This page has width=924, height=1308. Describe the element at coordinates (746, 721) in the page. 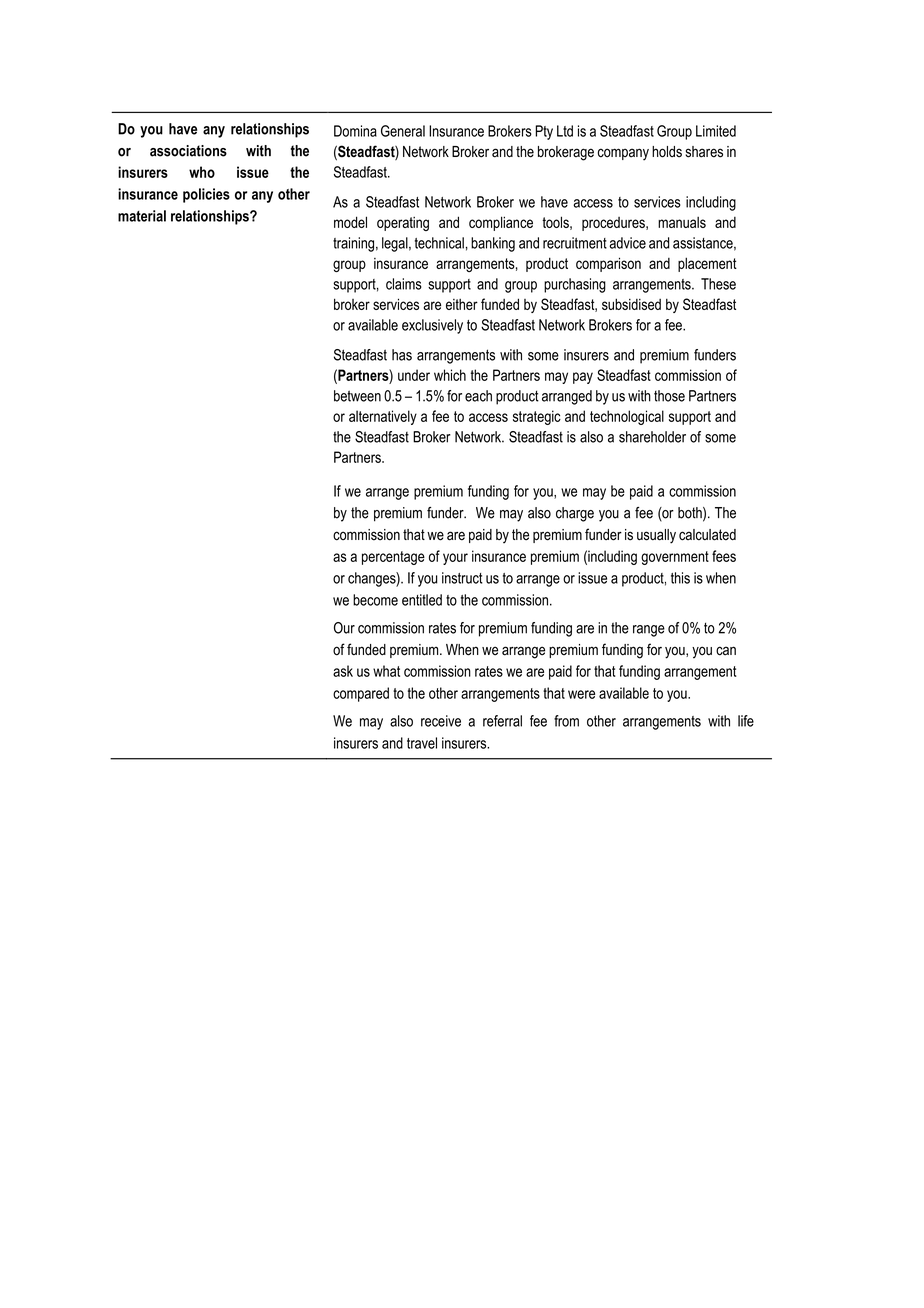

I see `life` at that location.
